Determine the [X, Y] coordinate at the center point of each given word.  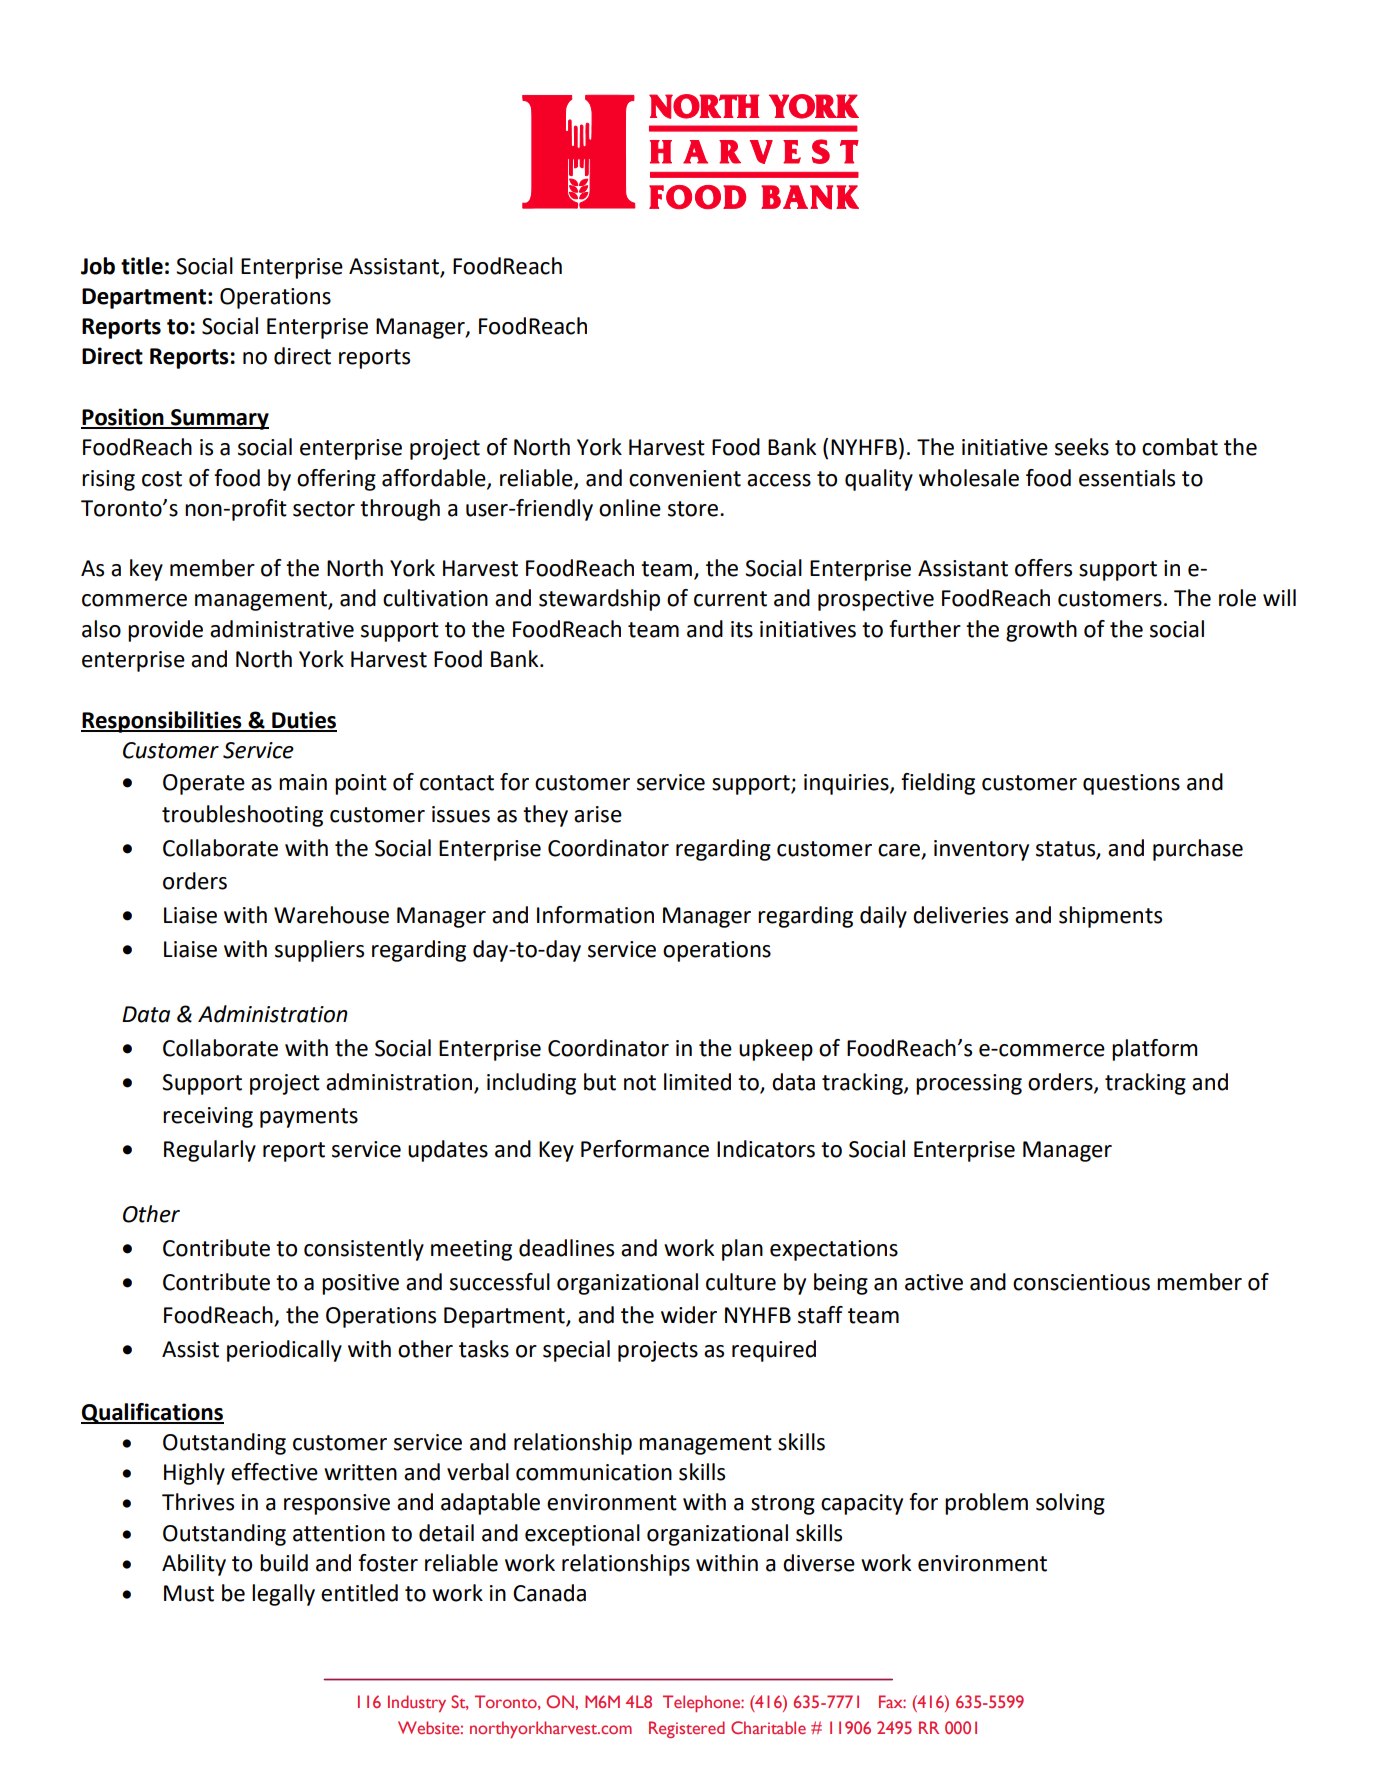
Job [98, 266]
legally [283, 1595]
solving [1070, 1504]
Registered [687, 1729]
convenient [685, 478]
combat [1180, 447]
